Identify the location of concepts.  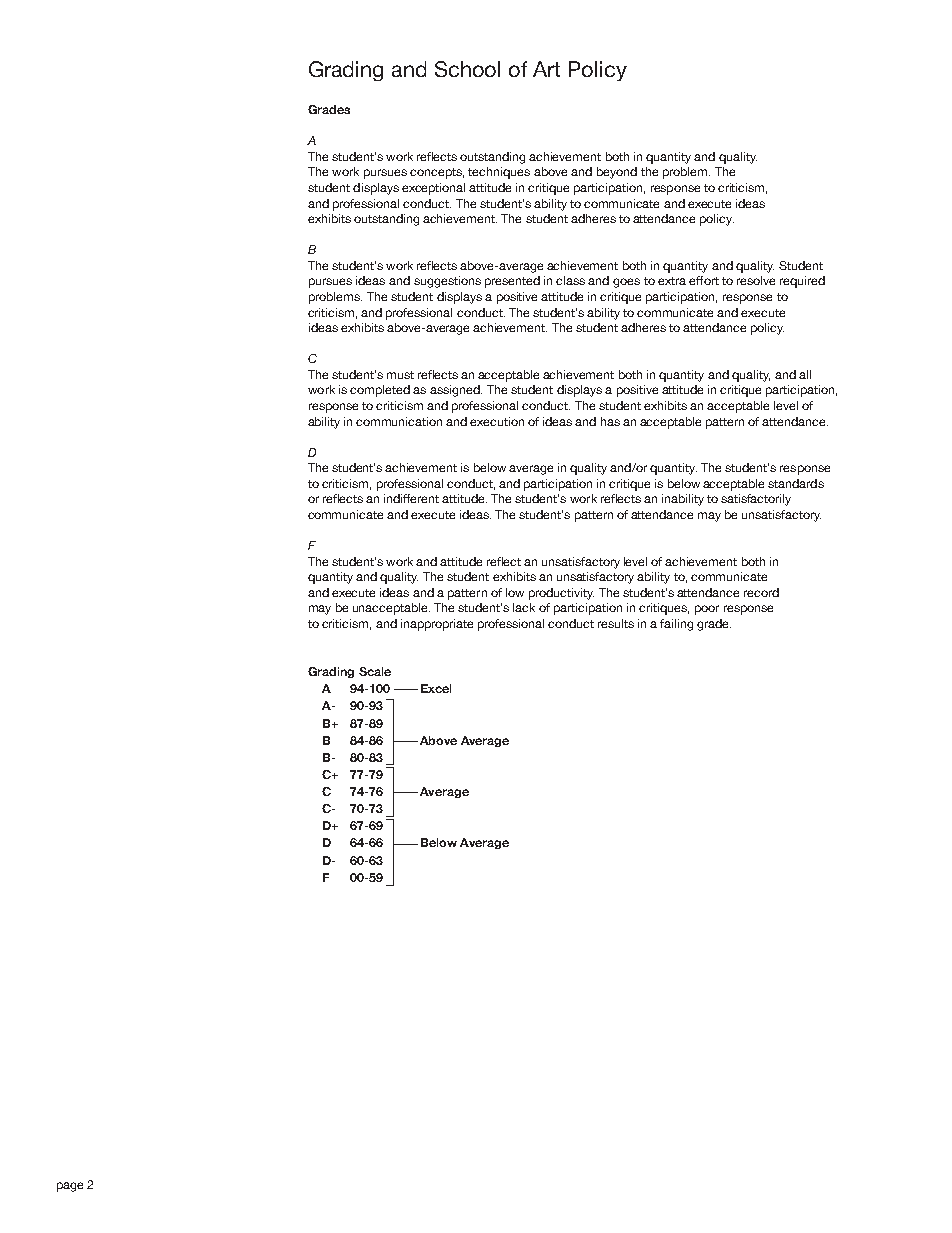
(437, 173).
